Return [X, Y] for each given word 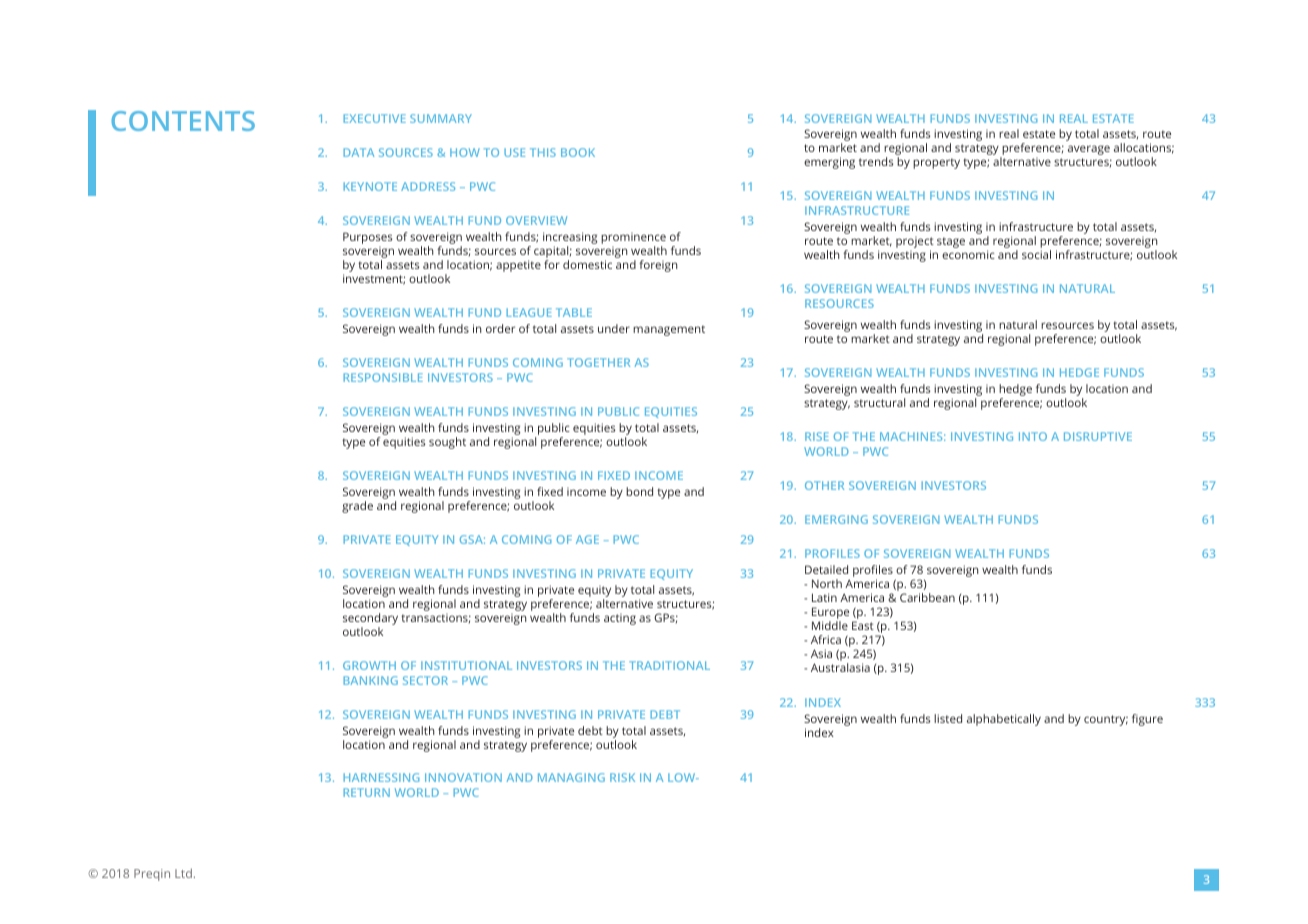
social [1036, 254]
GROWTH [369, 665]
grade [357, 507]
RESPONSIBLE [383, 377]
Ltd [183, 873]
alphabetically [1004, 720]
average [1089, 150]
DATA [358, 152]
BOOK [578, 152]
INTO [1033, 436]
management [669, 330]
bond [639, 491]
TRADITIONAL [669, 665]
